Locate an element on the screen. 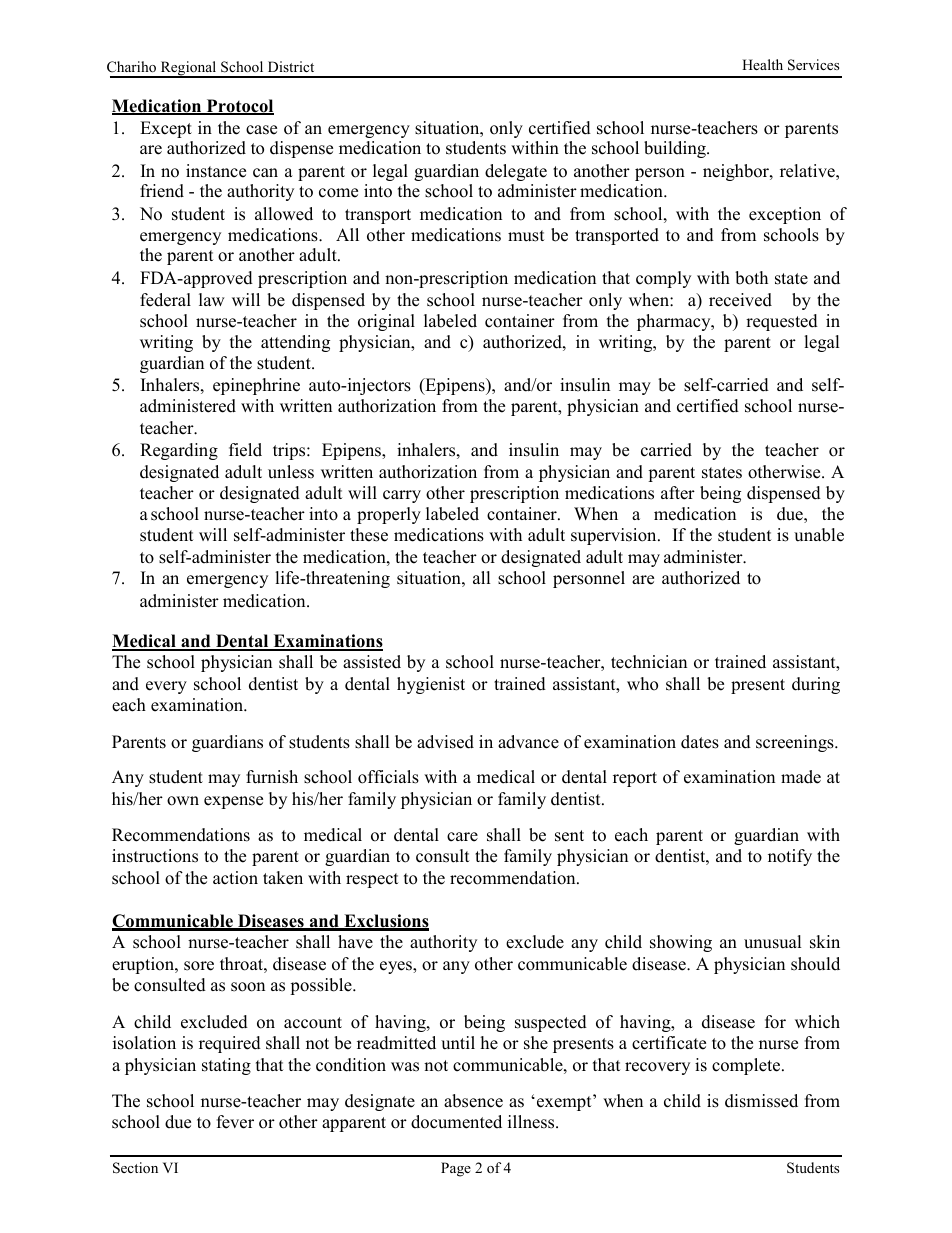 The image size is (952, 1233). delegate is located at coordinates (516, 172).
